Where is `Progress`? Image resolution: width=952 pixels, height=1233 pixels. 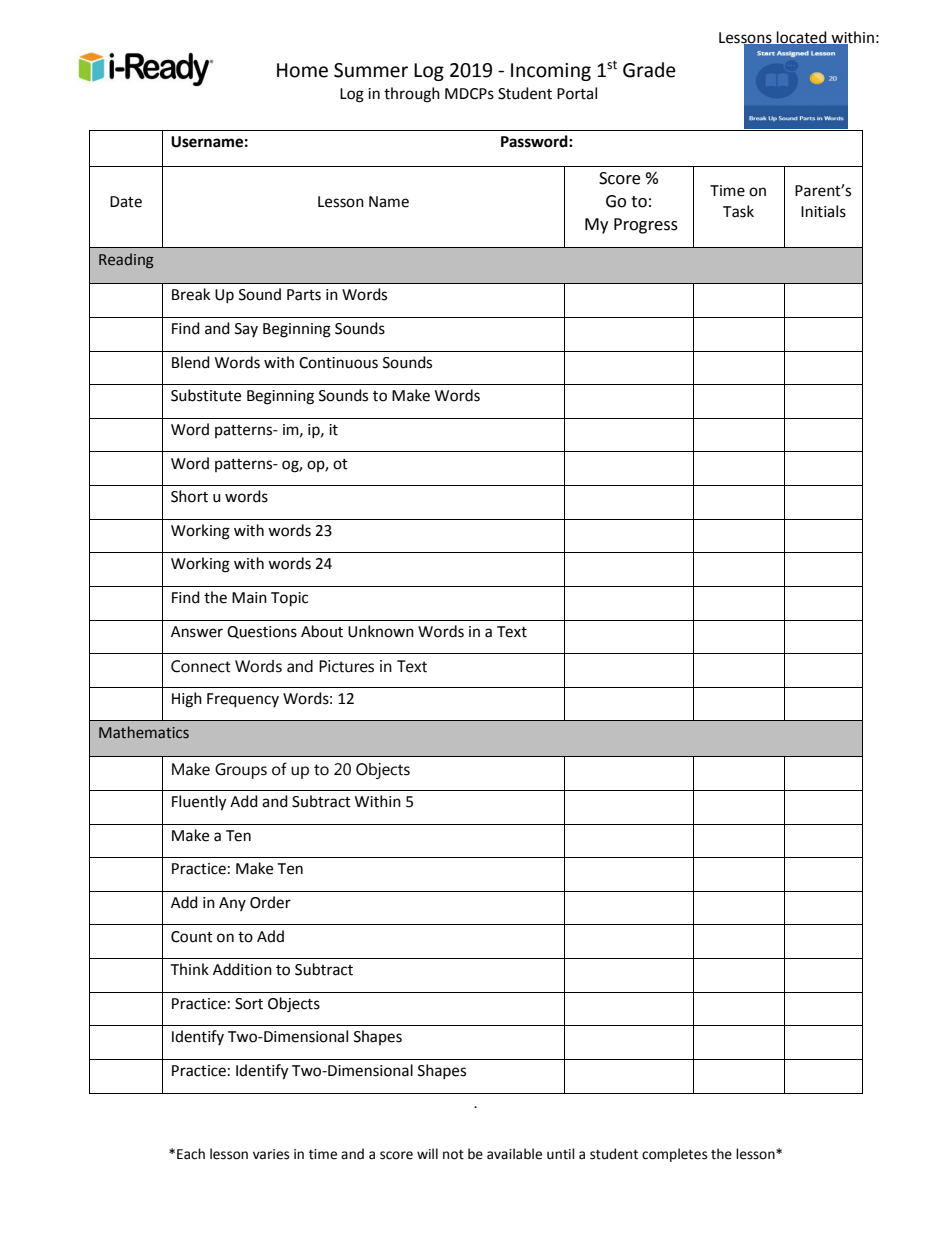
Progress is located at coordinates (646, 226).
